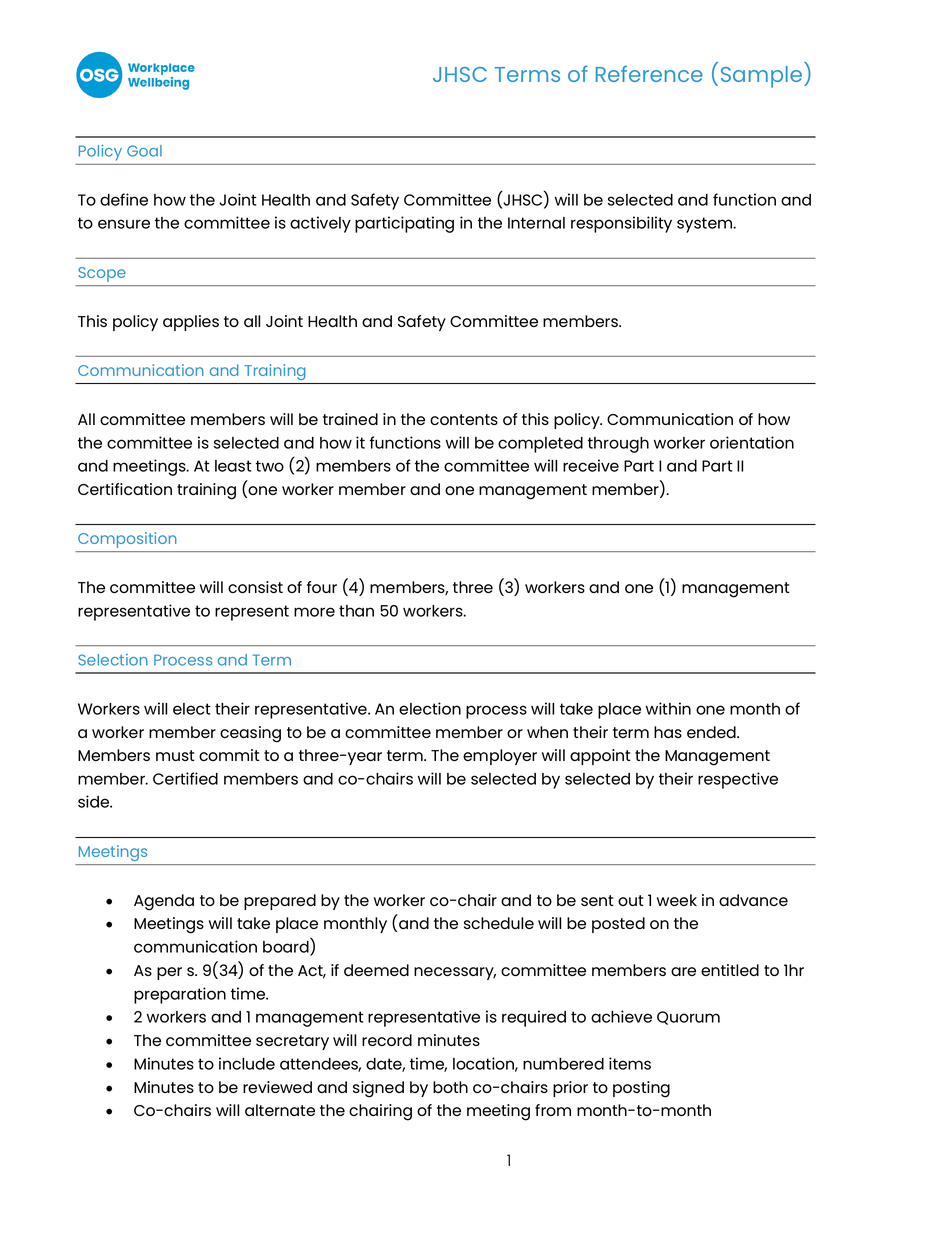 The image size is (952, 1233). I want to click on than, so click(356, 611).
